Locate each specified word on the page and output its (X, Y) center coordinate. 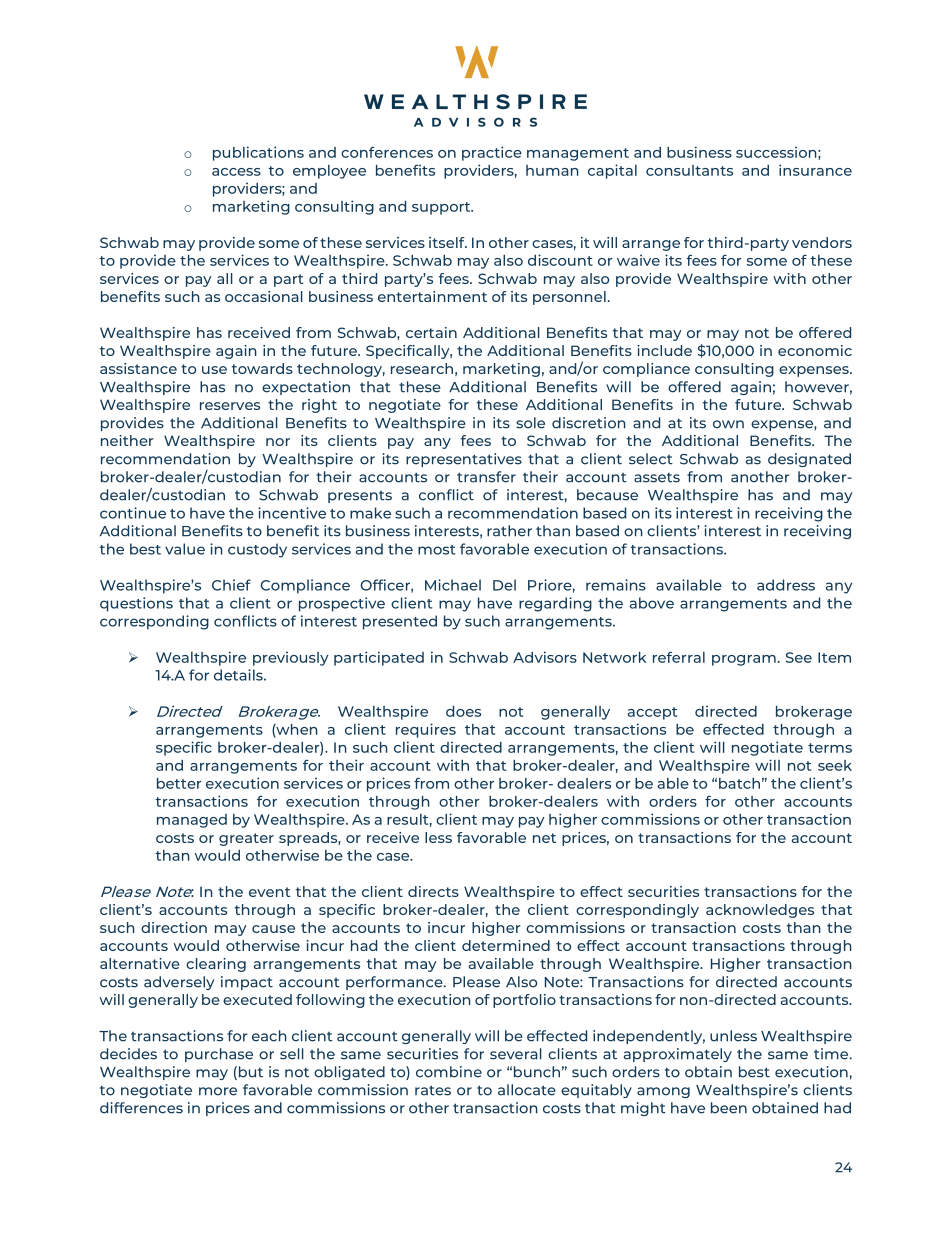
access (236, 172)
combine (449, 1072)
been (729, 1108)
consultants (689, 170)
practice (492, 153)
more (218, 1091)
